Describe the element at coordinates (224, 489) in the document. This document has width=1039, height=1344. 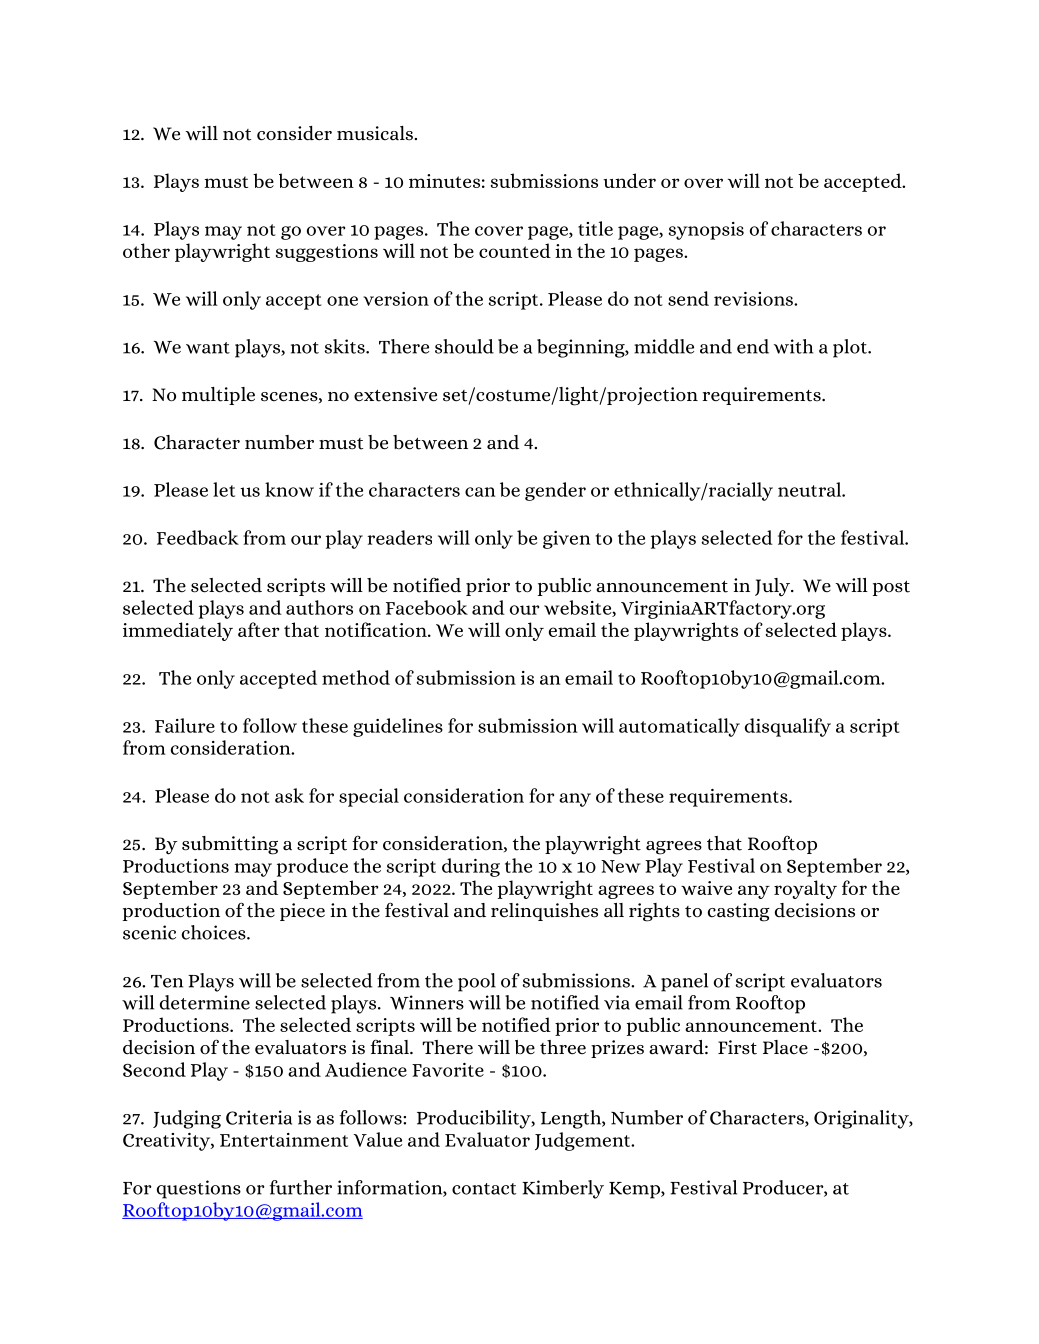
I see `let` at that location.
